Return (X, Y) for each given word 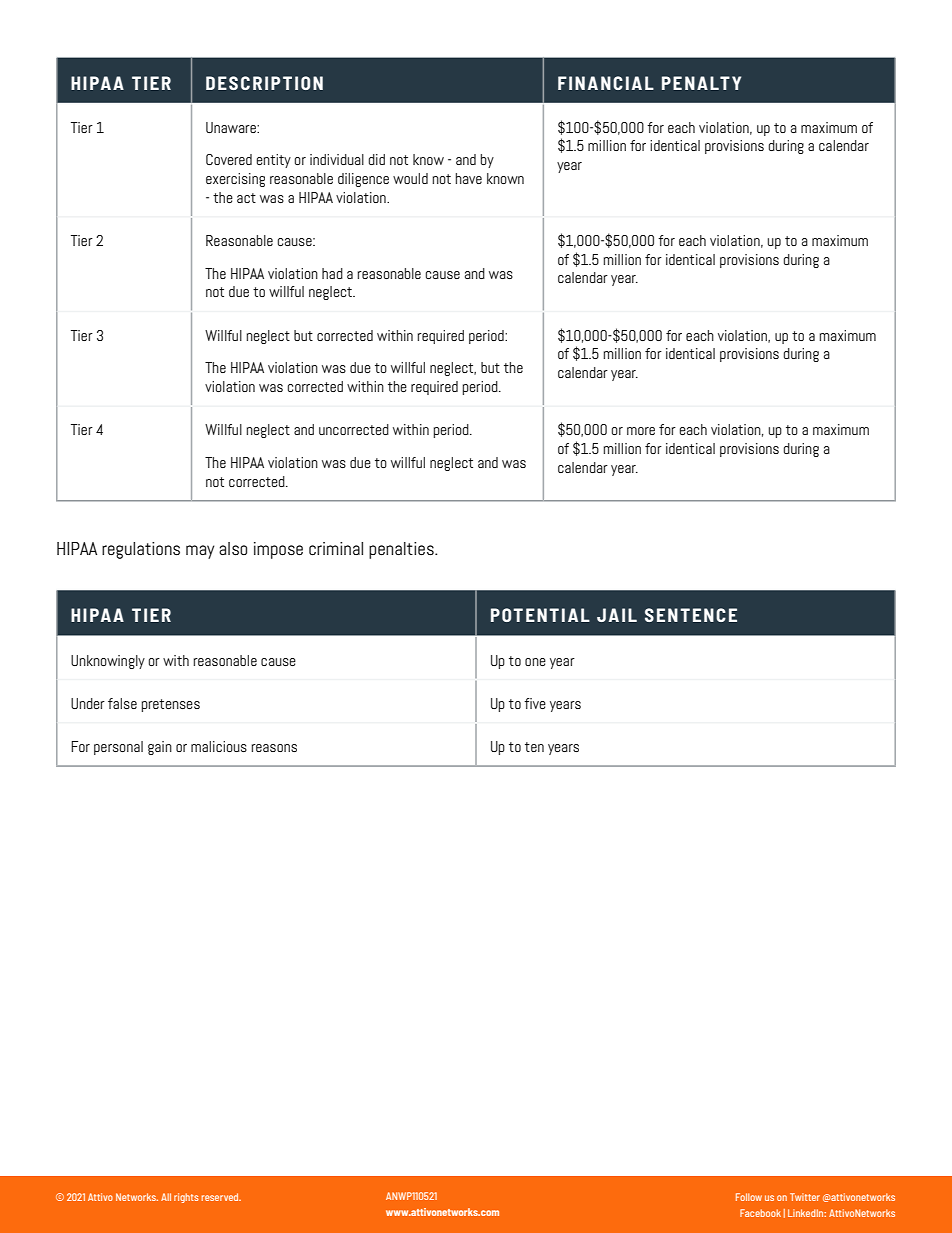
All (166, 1197)
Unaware (232, 127)
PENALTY (701, 83)
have (469, 178)
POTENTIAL (540, 615)
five (535, 703)
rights (186, 1198)
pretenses (171, 705)
